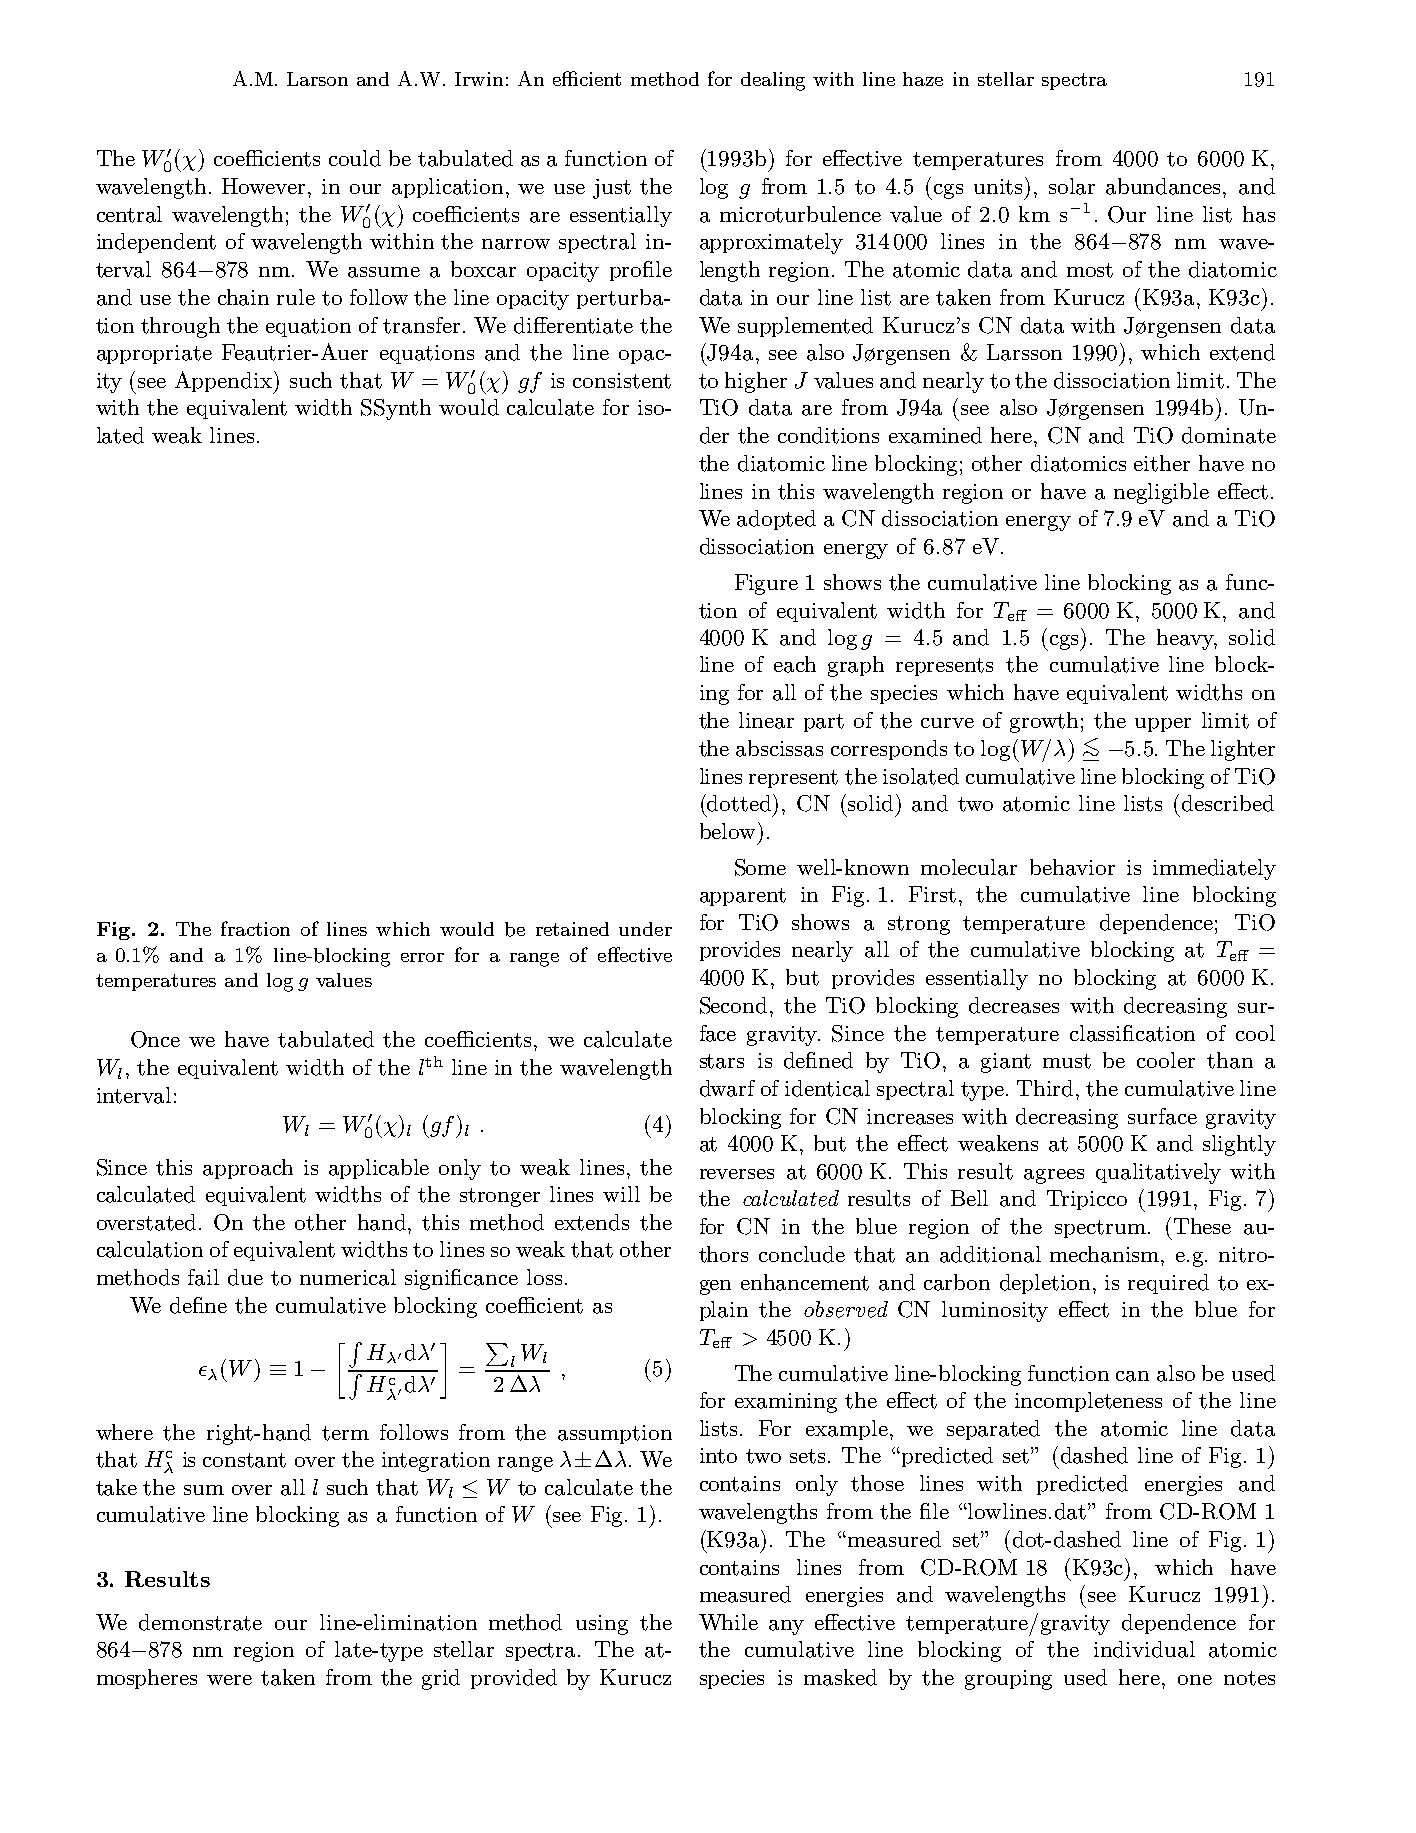 Image resolution: width=1416 pixels, height=1833 pixels. I want to click on Appendix, so click(225, 382).
